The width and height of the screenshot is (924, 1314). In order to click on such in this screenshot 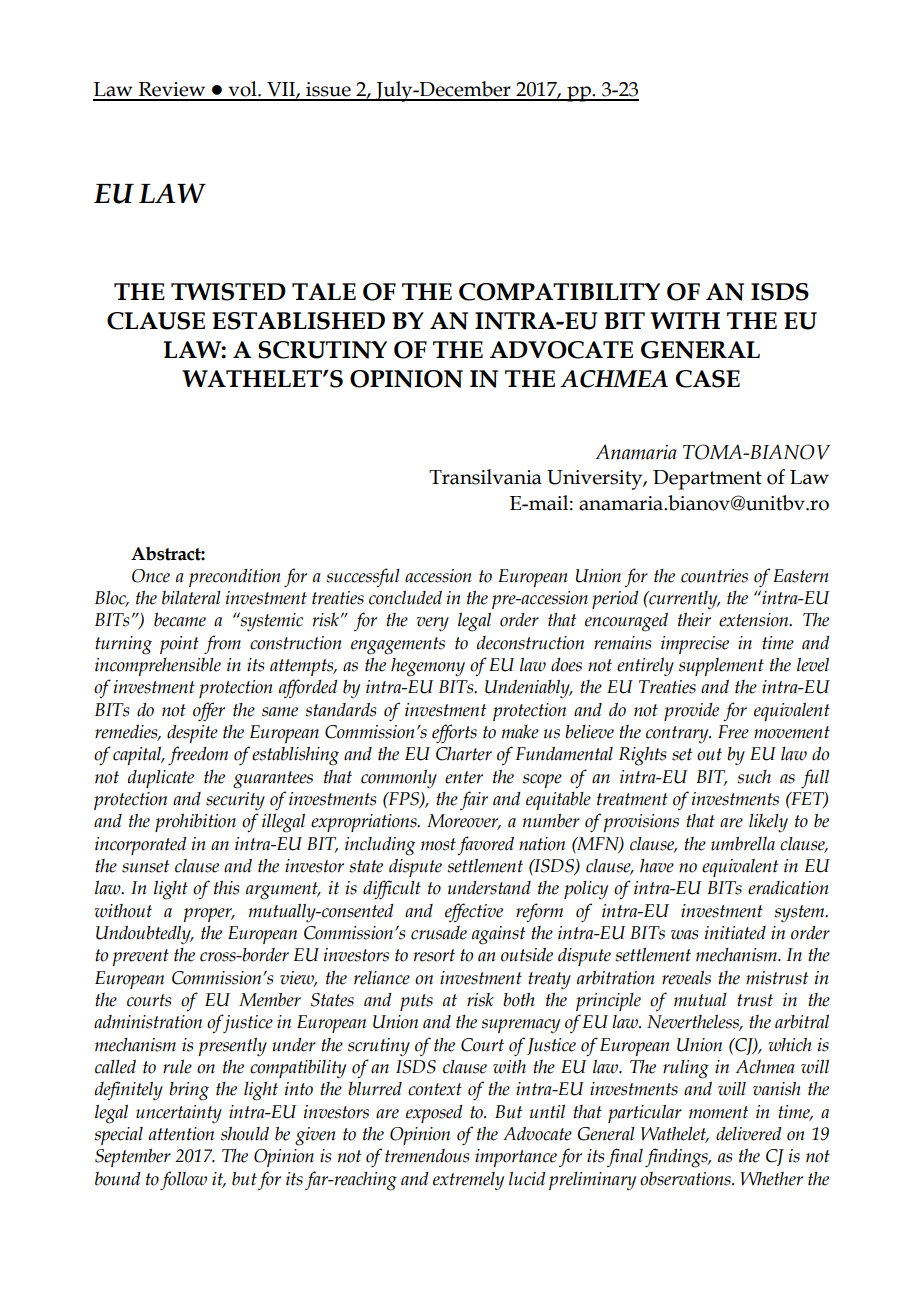, I will do `click(754, 777)`.
